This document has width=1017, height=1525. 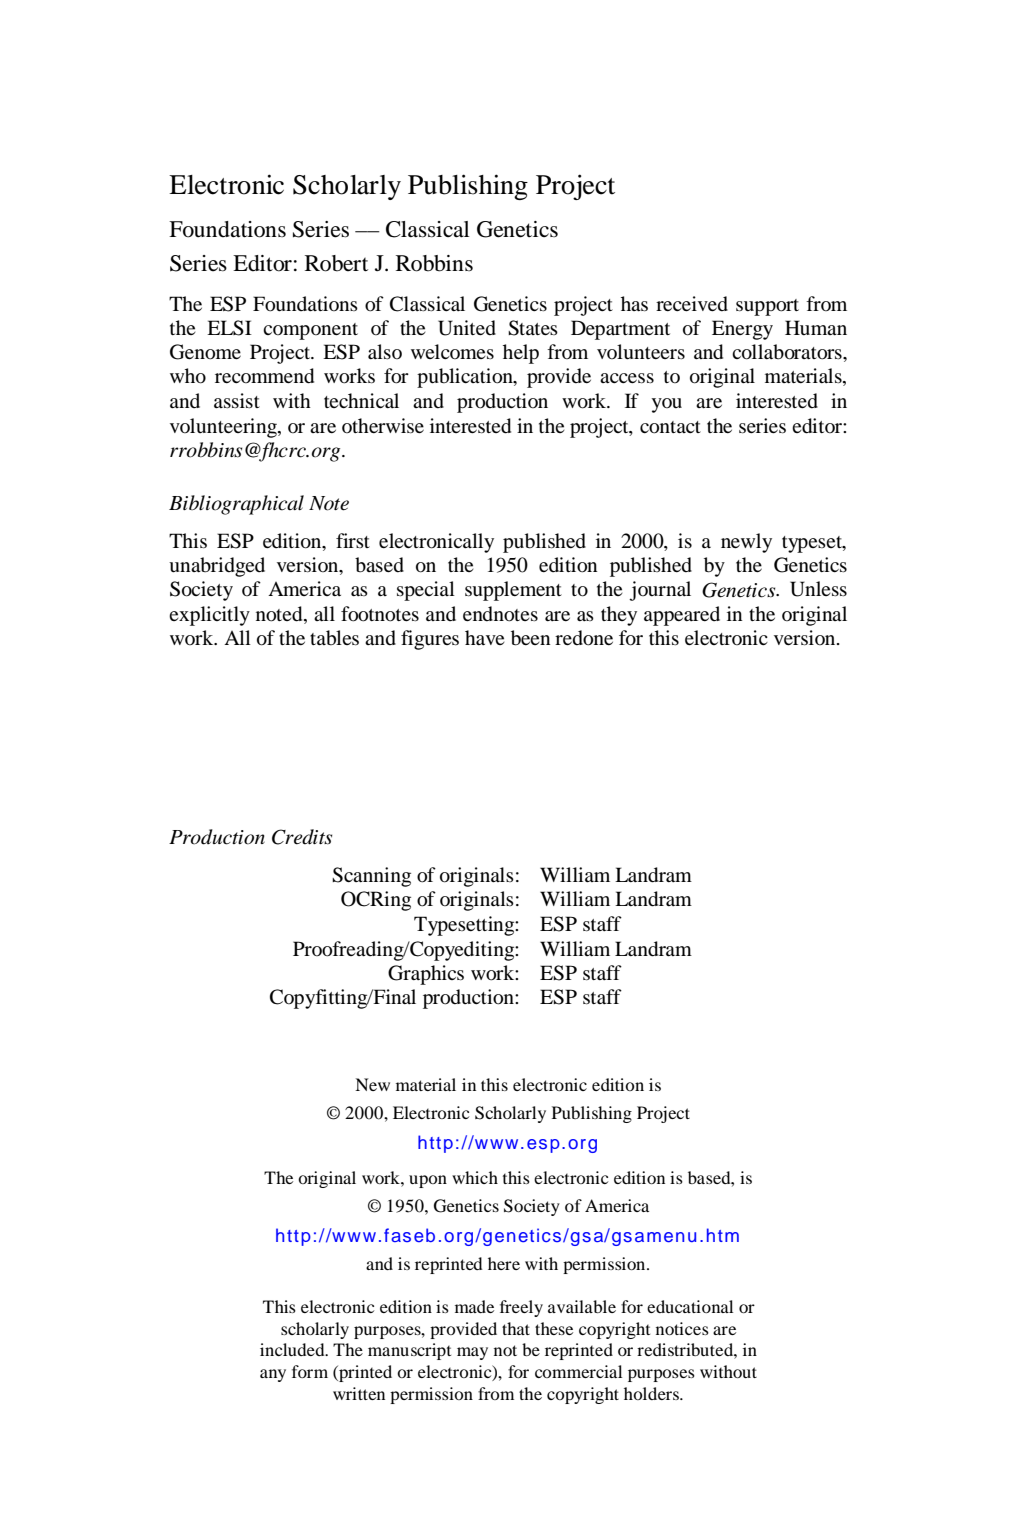 I want to click on Credits, so click(x=302, y=837).
